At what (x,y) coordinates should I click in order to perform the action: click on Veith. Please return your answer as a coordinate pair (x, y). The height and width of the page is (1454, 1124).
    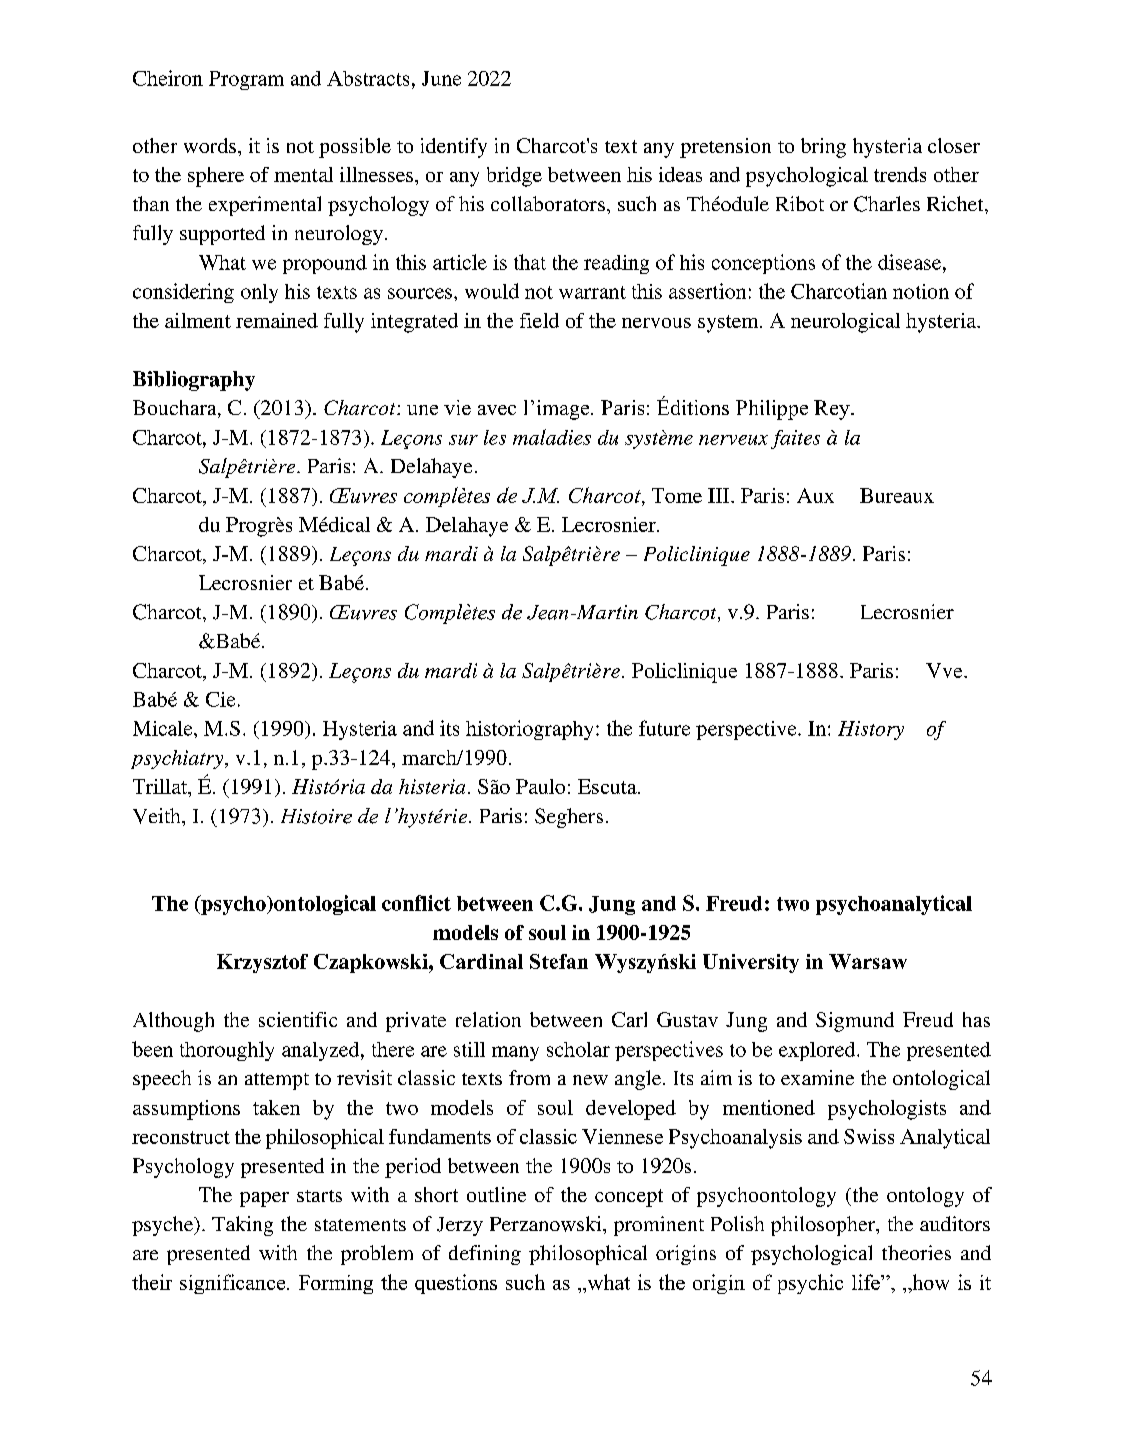
    Looking at the image, I should click on (158, 816).
